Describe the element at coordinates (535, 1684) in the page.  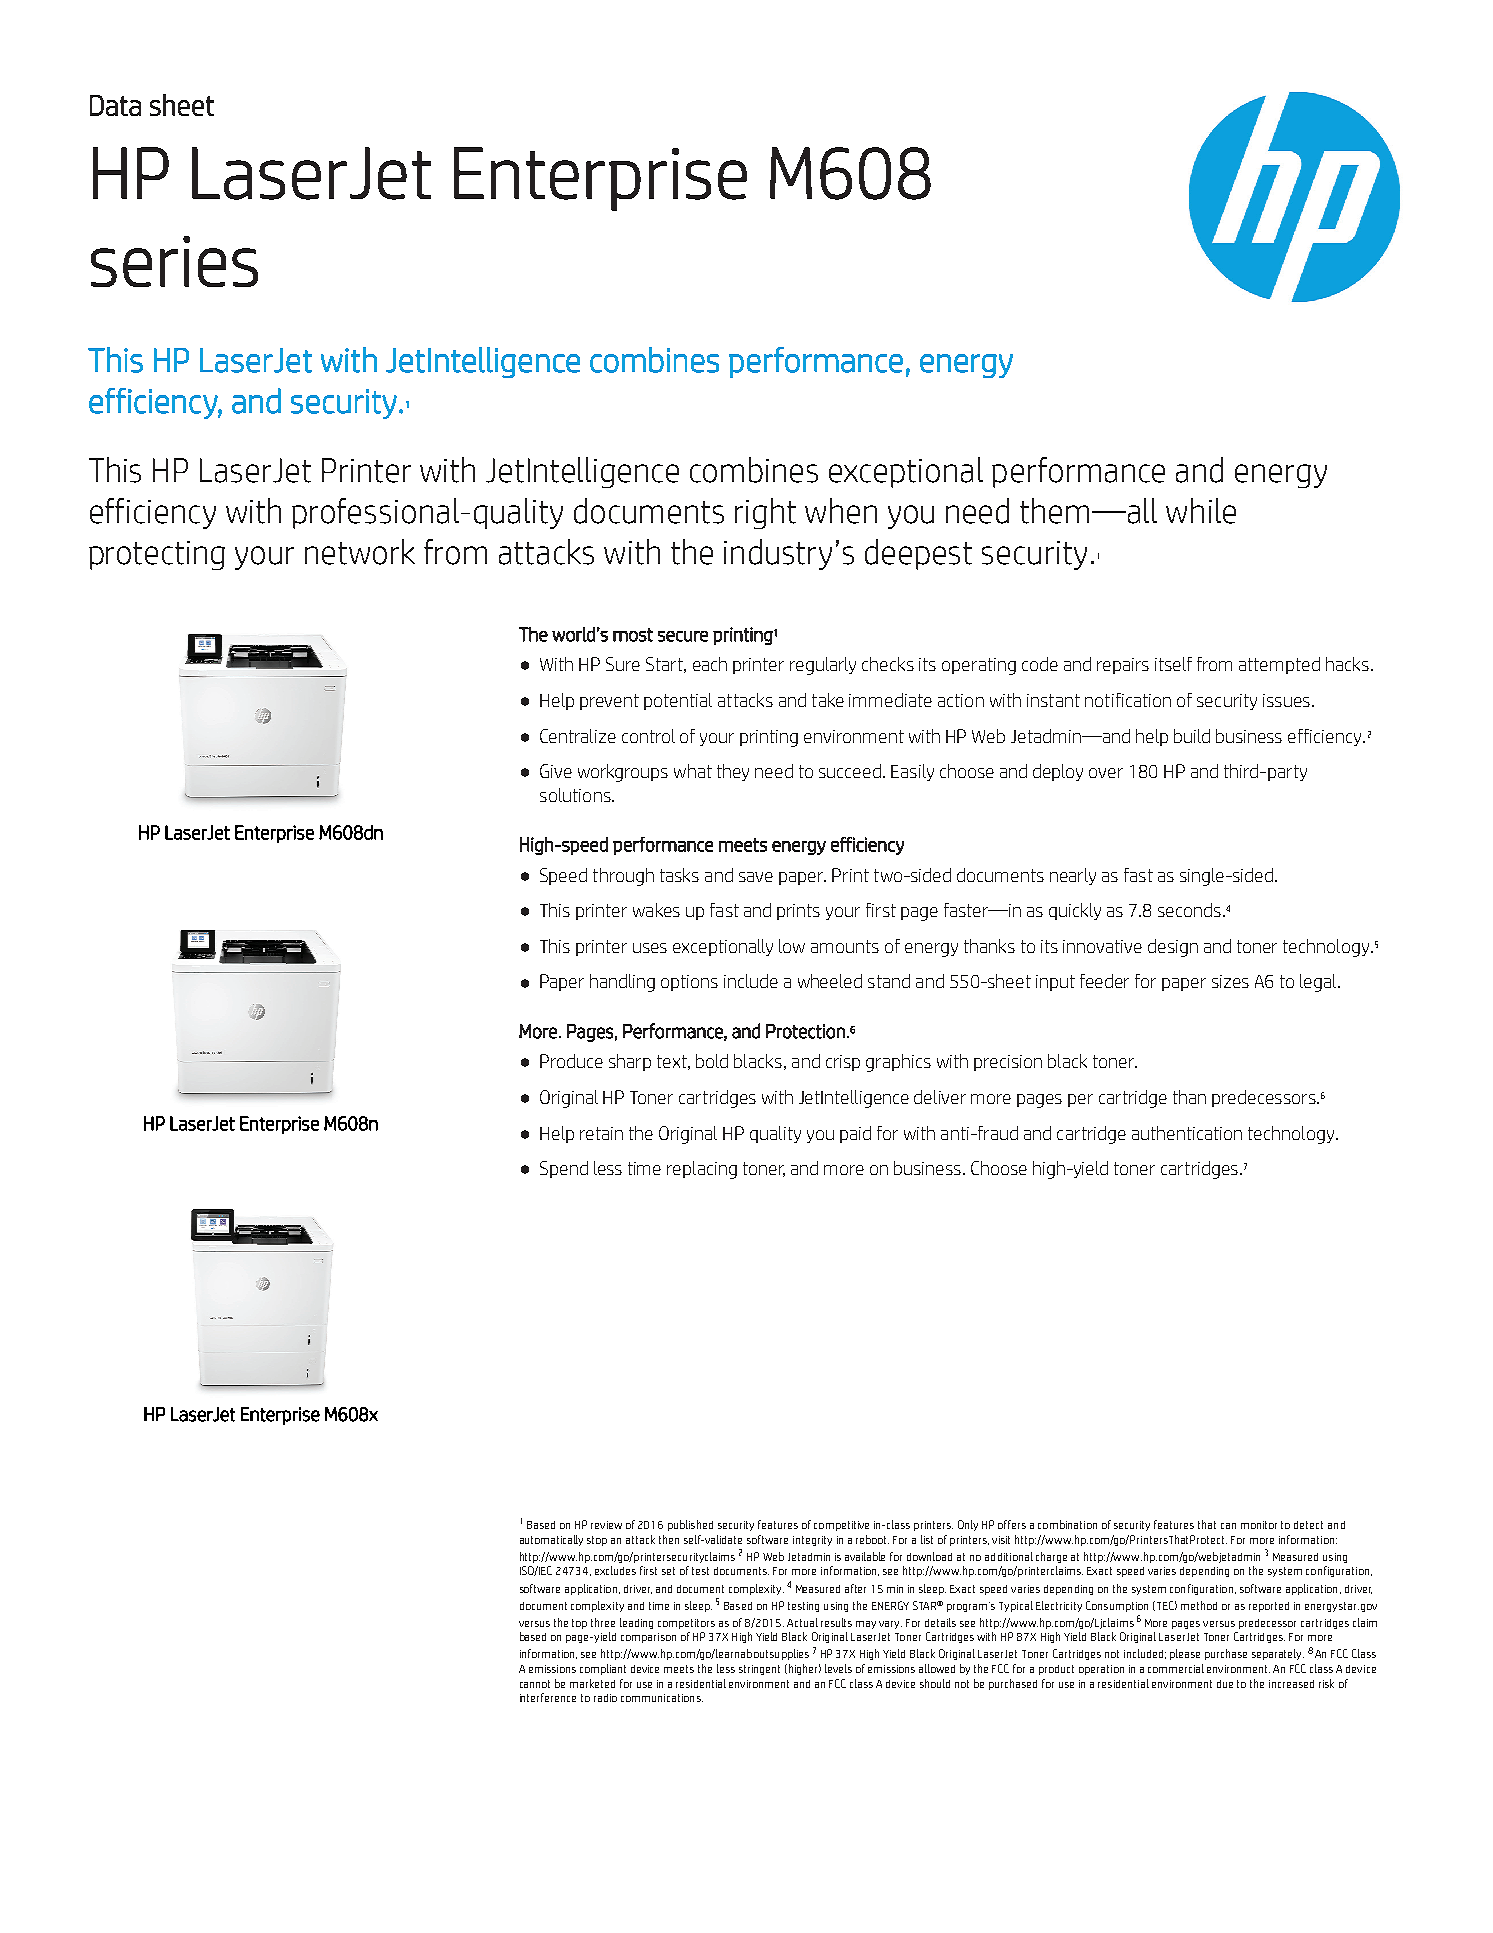
I see `cannot` at that location.
